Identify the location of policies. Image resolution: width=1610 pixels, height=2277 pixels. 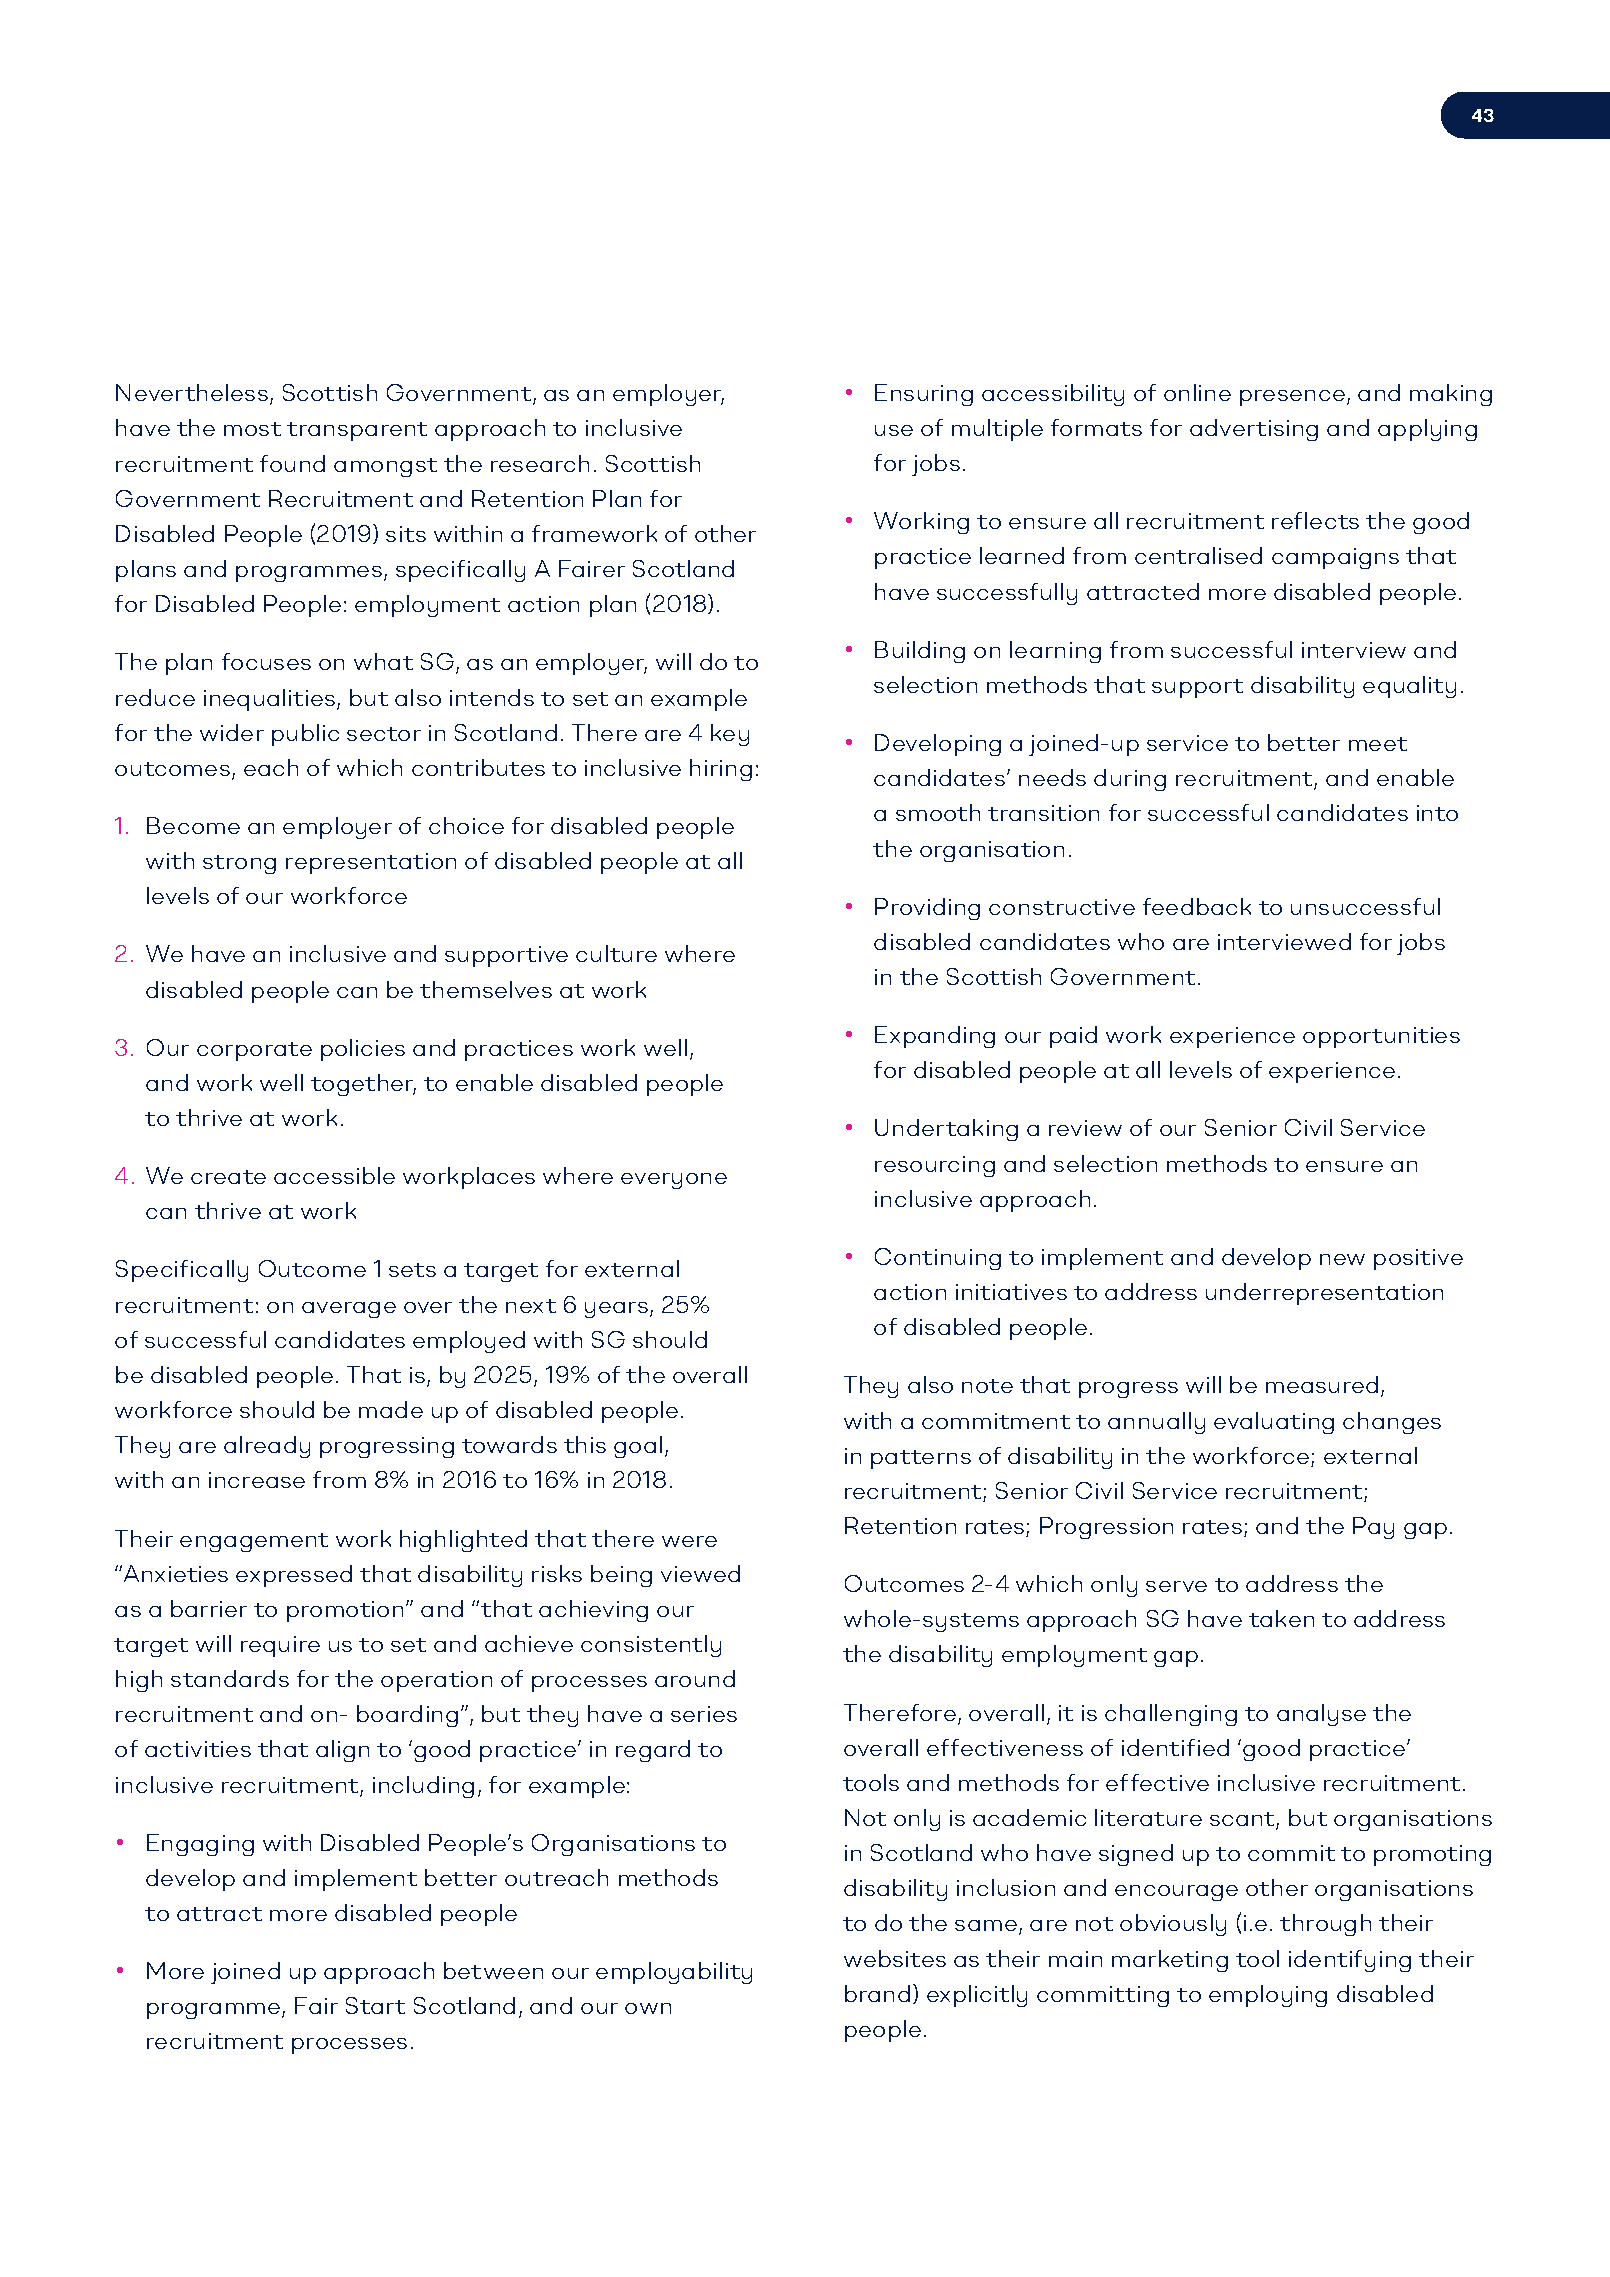
(363, 1050).
